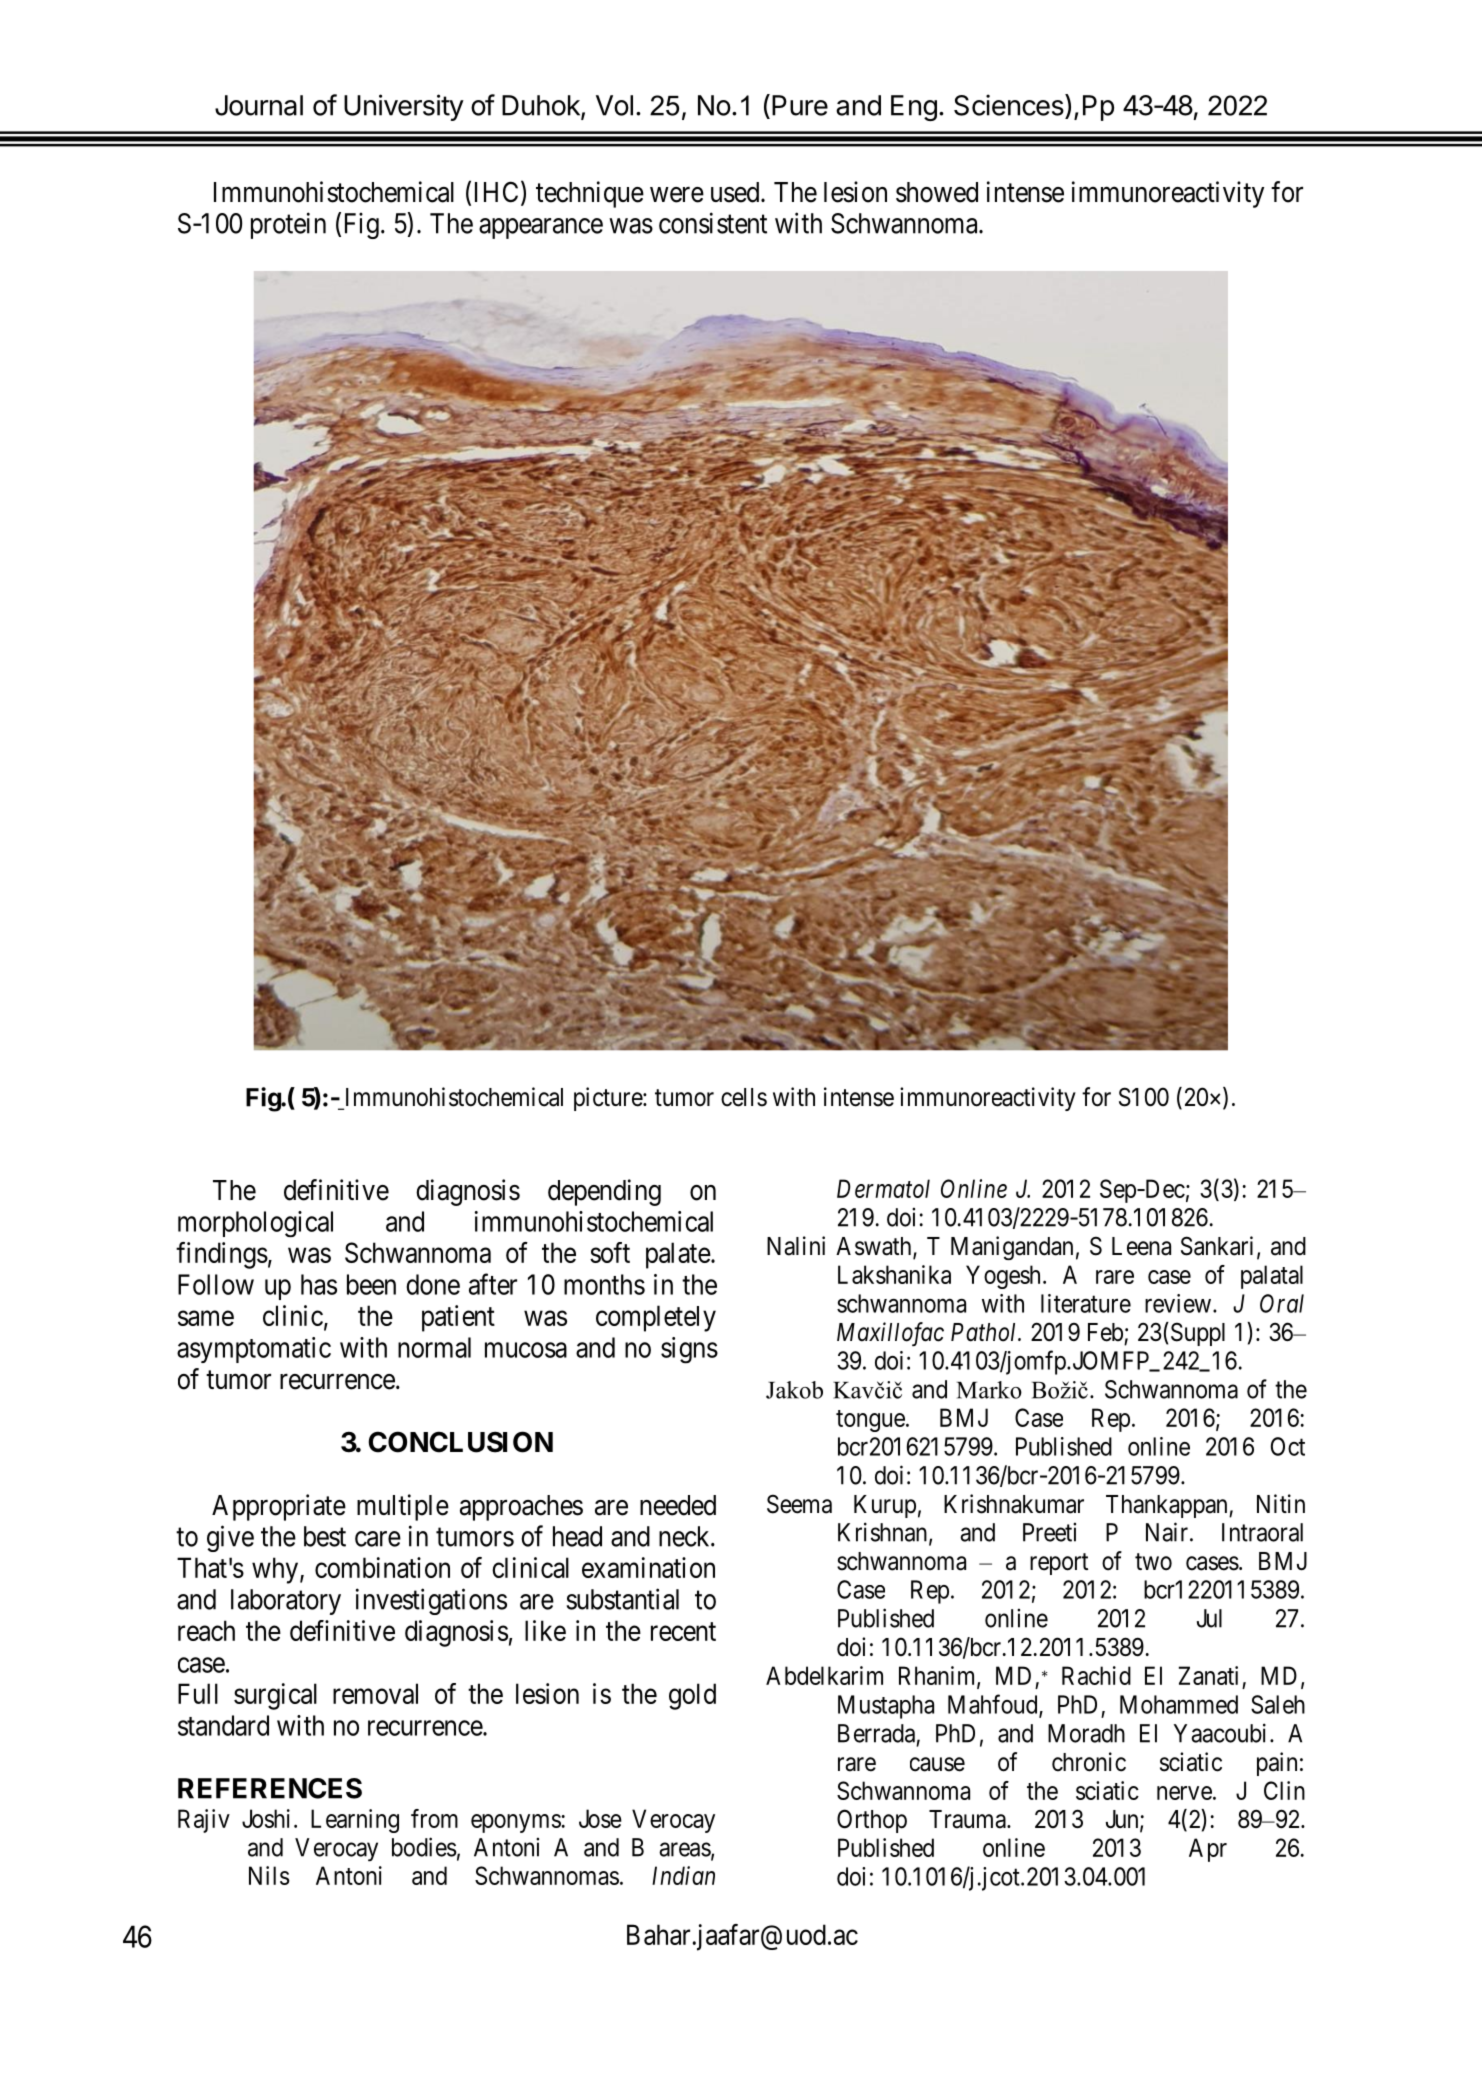  What do you see at coordinates (609, 1099) in the screenshot?
I see `picture` at bounding box center [609, 1099].
